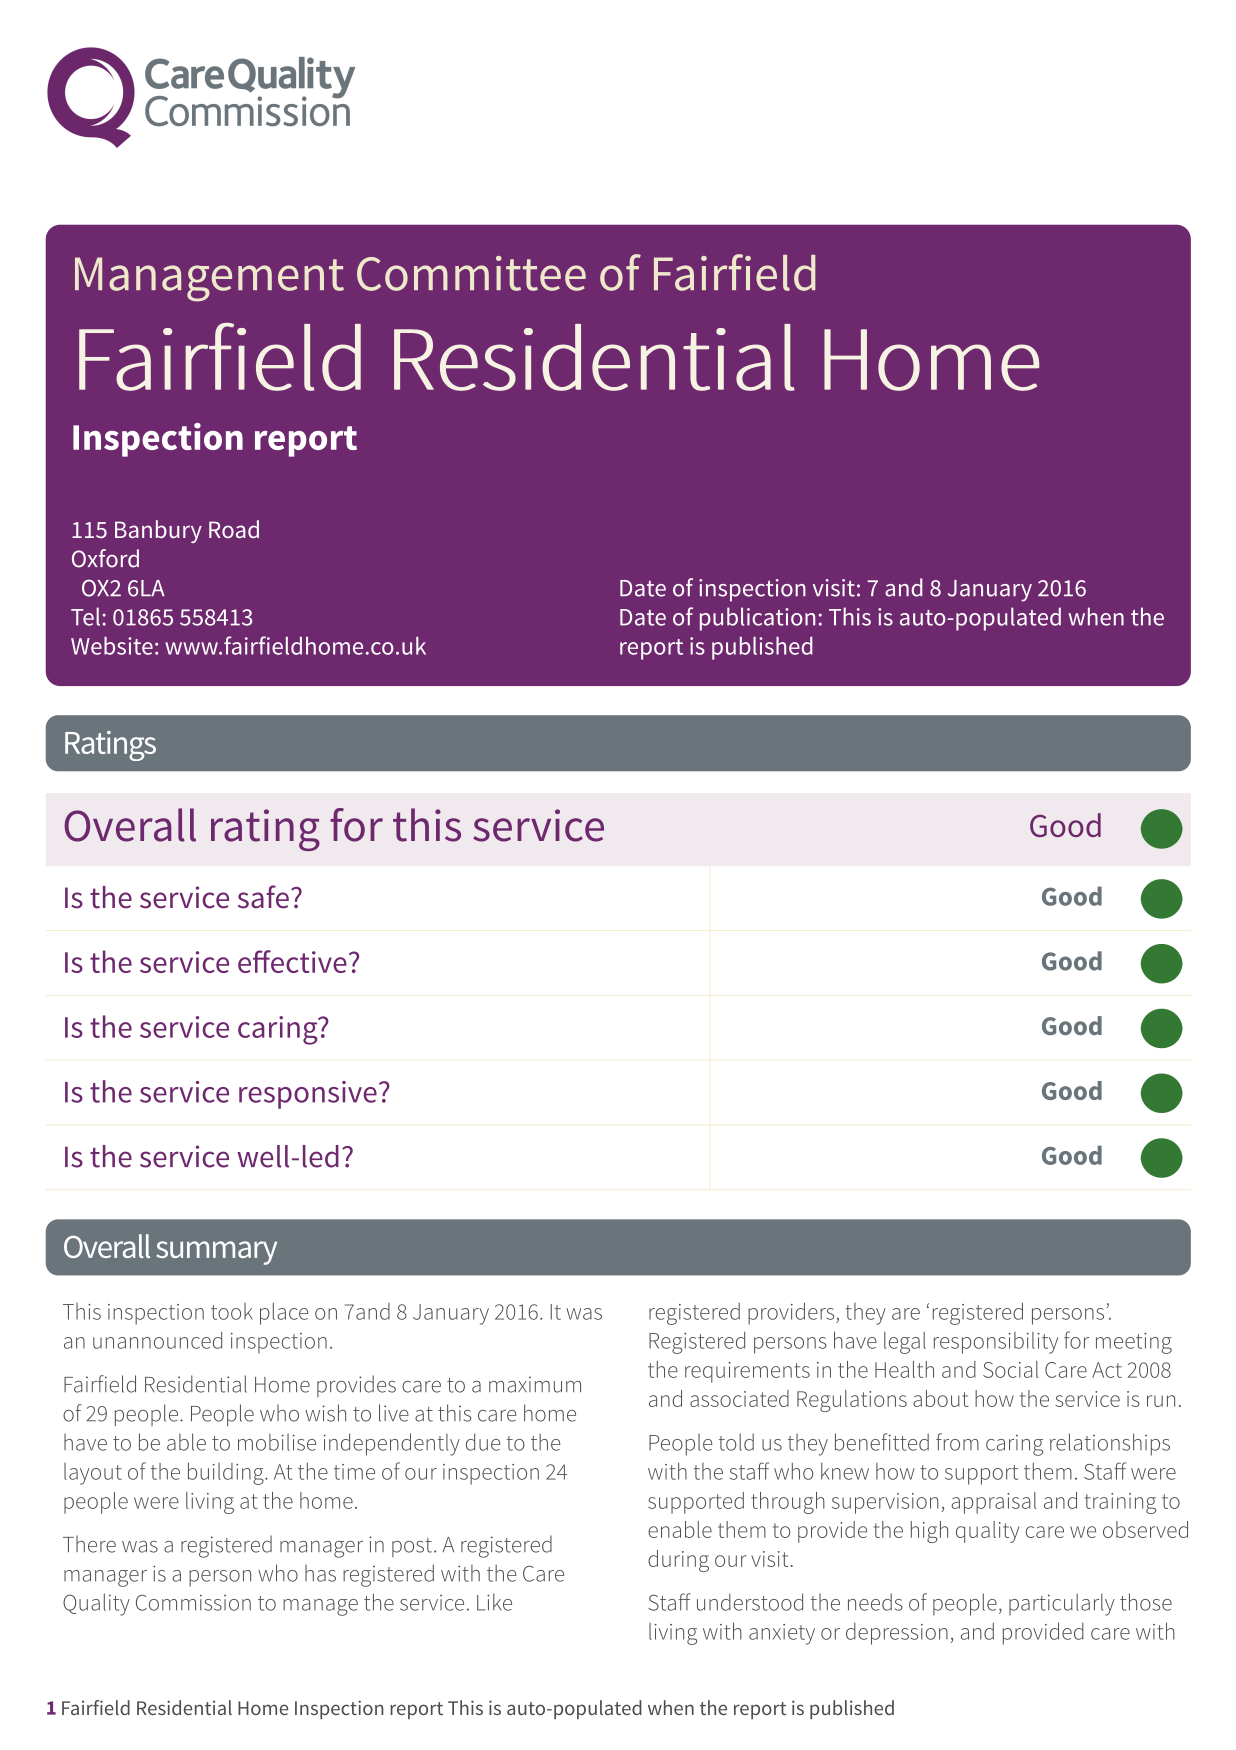  I want to click on Committee, so click(471, 273).
